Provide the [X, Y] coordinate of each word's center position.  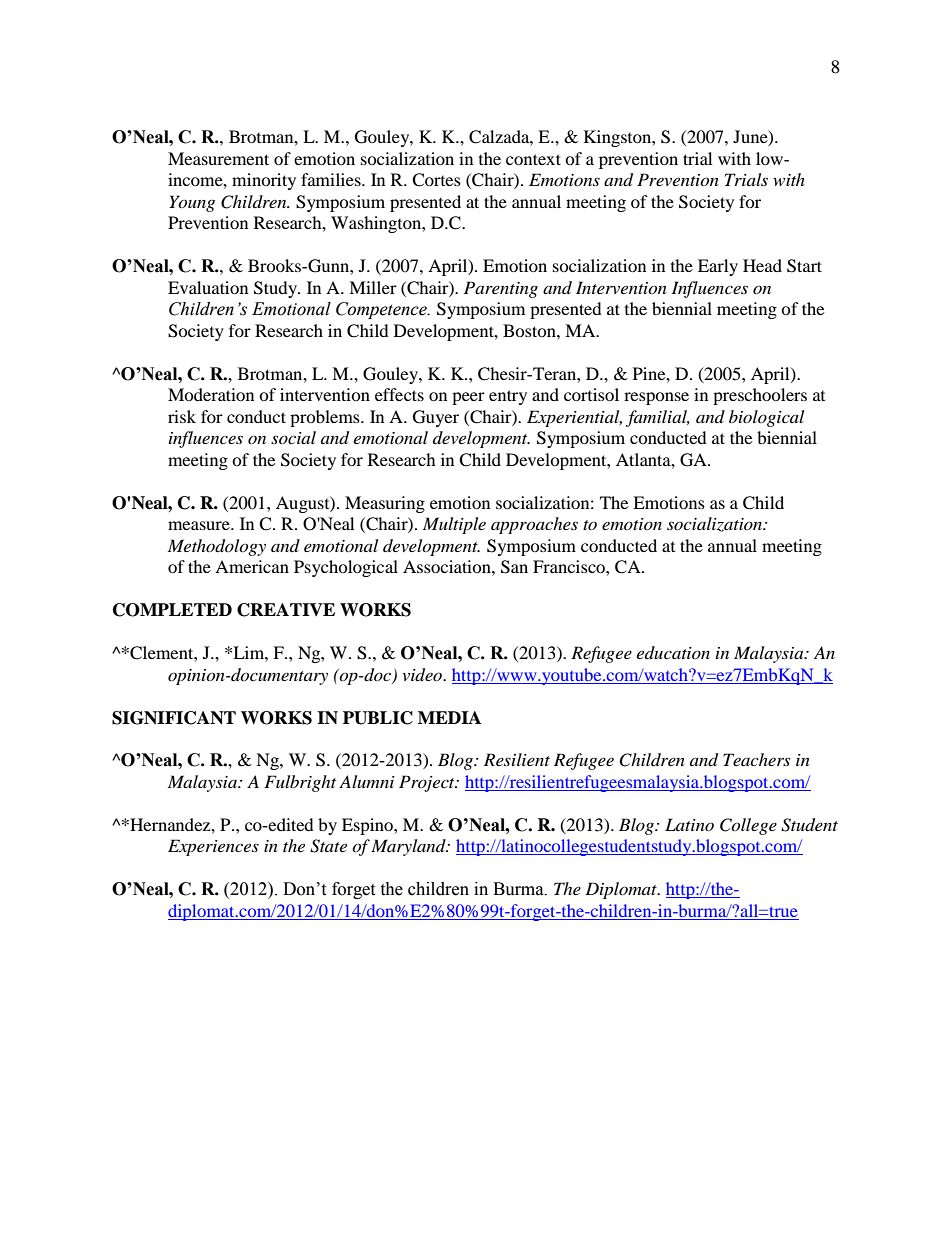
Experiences [213, 847]
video [423, 675]
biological [766, 418]
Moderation [211, 394]
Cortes [436, 180]
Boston [530, 330]
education [673, 652]
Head [762, 265]
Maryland [409, 847]
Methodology [217, 547]
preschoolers [760, 396]
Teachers [756, 759]
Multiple [454, 525]
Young [192, 203]
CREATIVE [286, 610]
